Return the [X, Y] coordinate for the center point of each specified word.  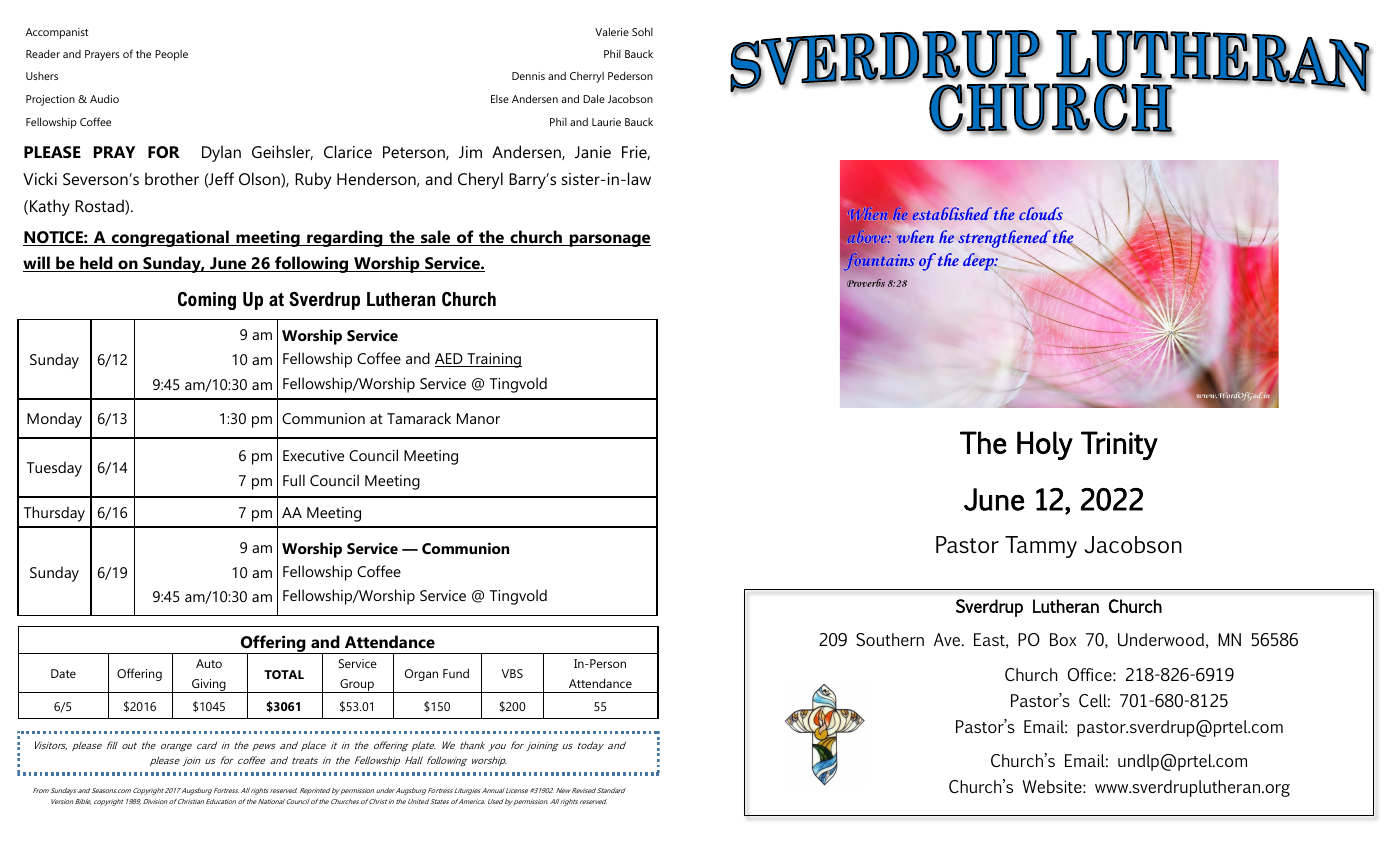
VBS [512, 673]
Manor [478, 418]
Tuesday [54, 469]
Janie [593, 152]
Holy [1045, 445]
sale [436, 238]
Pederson [630, 76]
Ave [948, 639]
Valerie [612, 31]
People [171, 55]
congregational [170, 238]
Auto [209, 663]
